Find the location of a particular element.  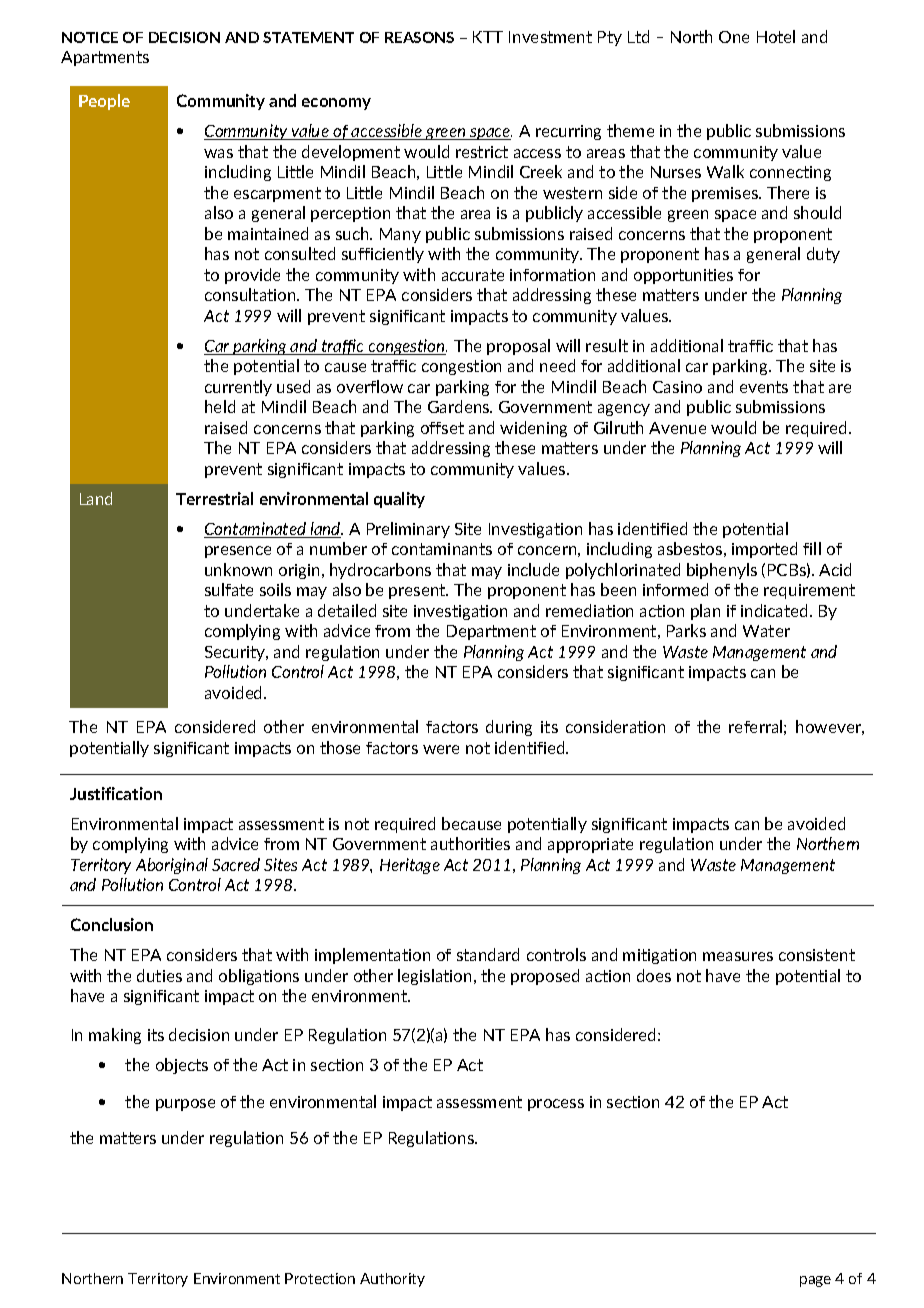

Security is located at coordinates (236, 653).
